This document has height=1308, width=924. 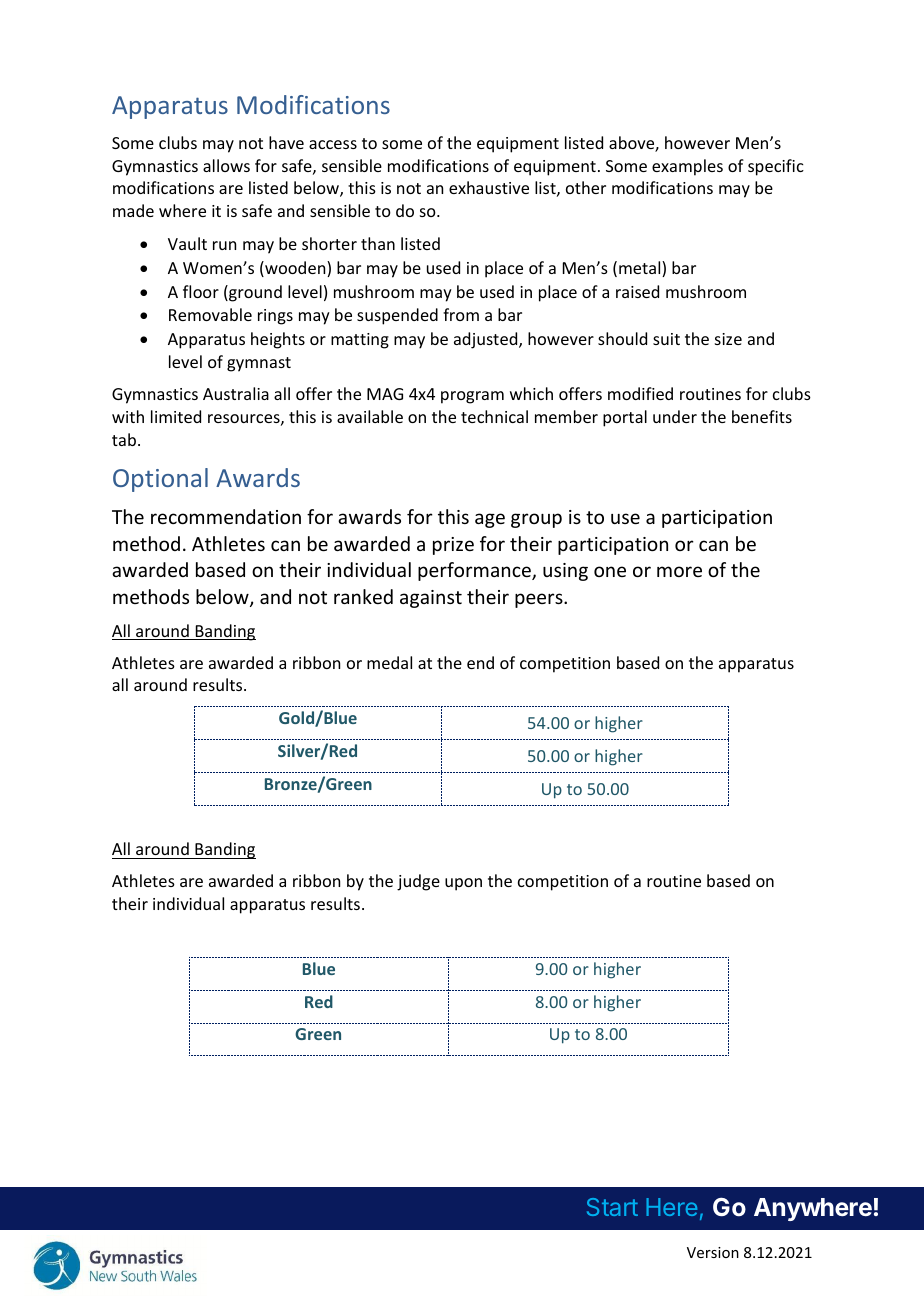 What do you see at coordinates (540, 600) in the document?
I see `peers` at bounding box center [540, 600].
